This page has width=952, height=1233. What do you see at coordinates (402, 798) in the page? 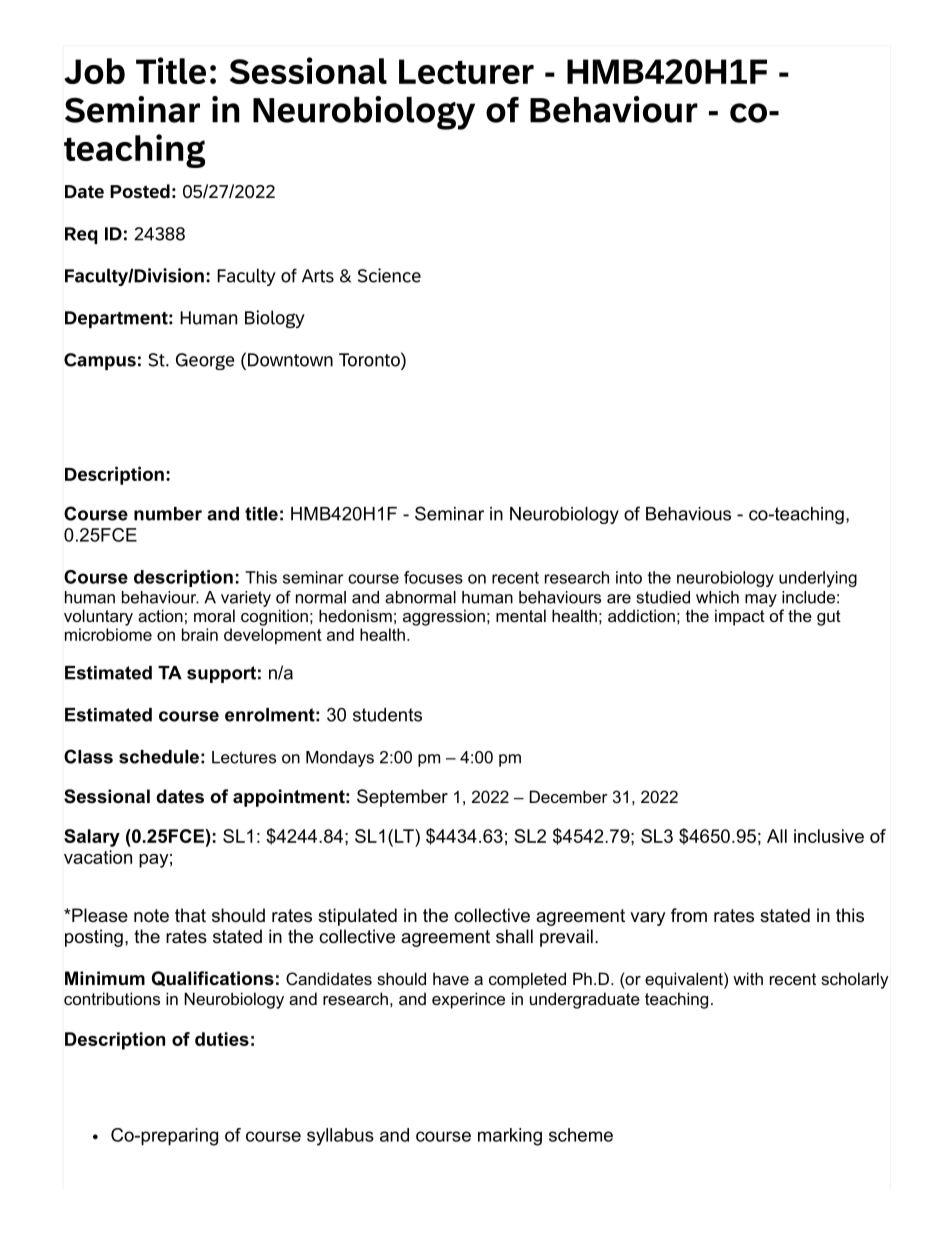
I see `September` at bounding box center [402, 798].
